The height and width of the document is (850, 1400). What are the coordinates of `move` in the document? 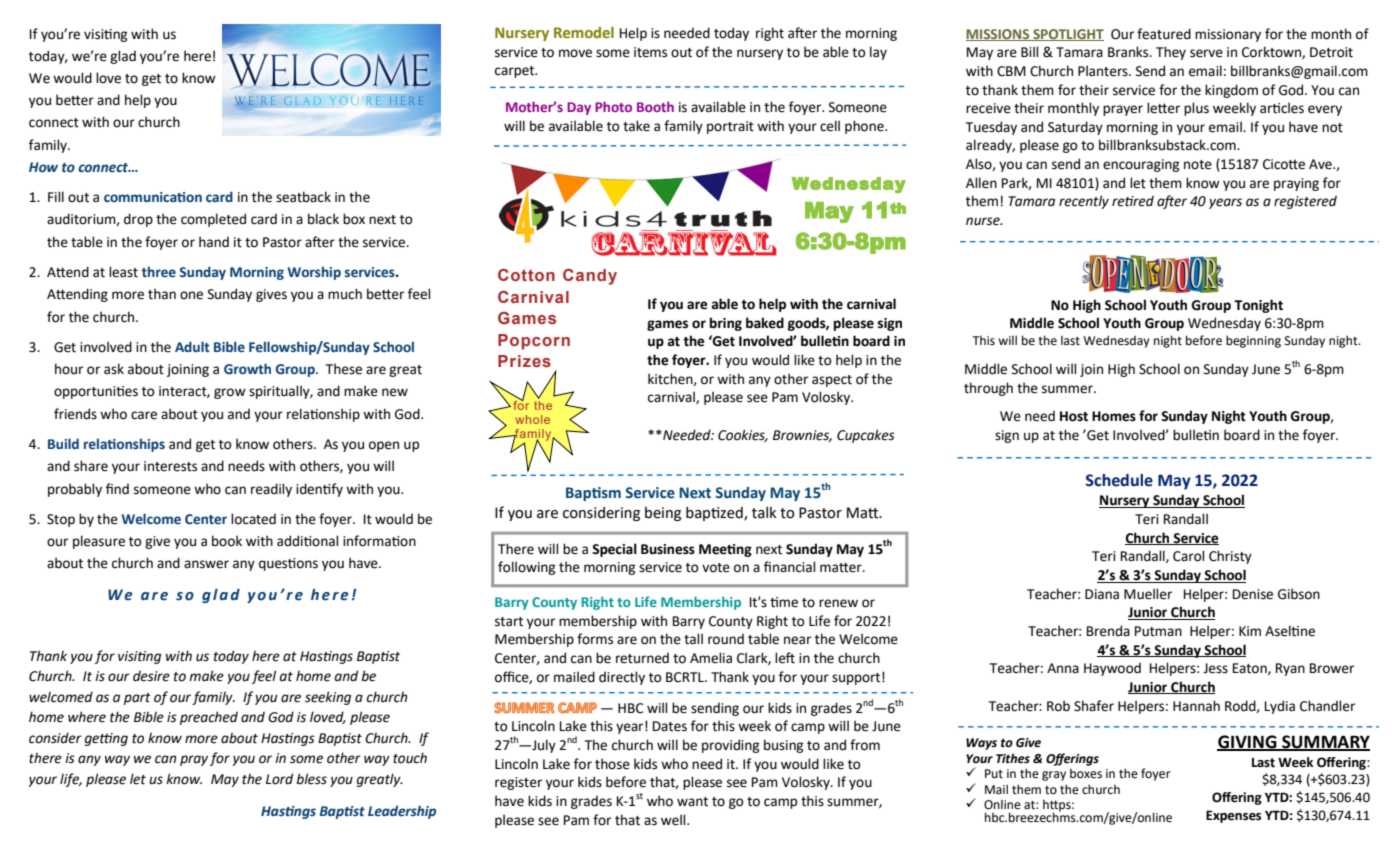 It's located at (575, 53).
